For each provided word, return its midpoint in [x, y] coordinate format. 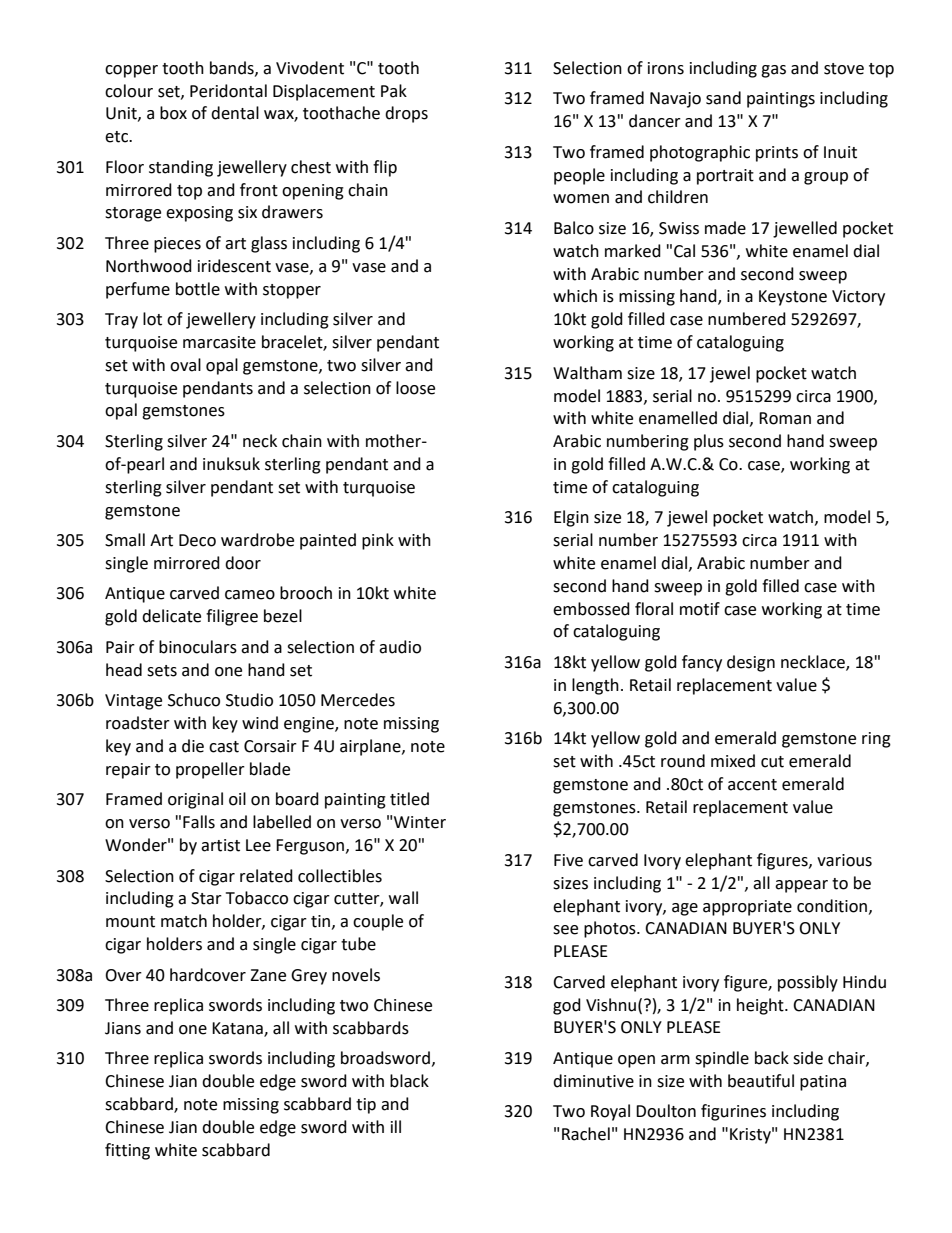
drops [406, 114]
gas [773, 71]
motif [700, 609]
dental [235, 113]
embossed [591, 609]
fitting [127, 1151]
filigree [232, 617]
